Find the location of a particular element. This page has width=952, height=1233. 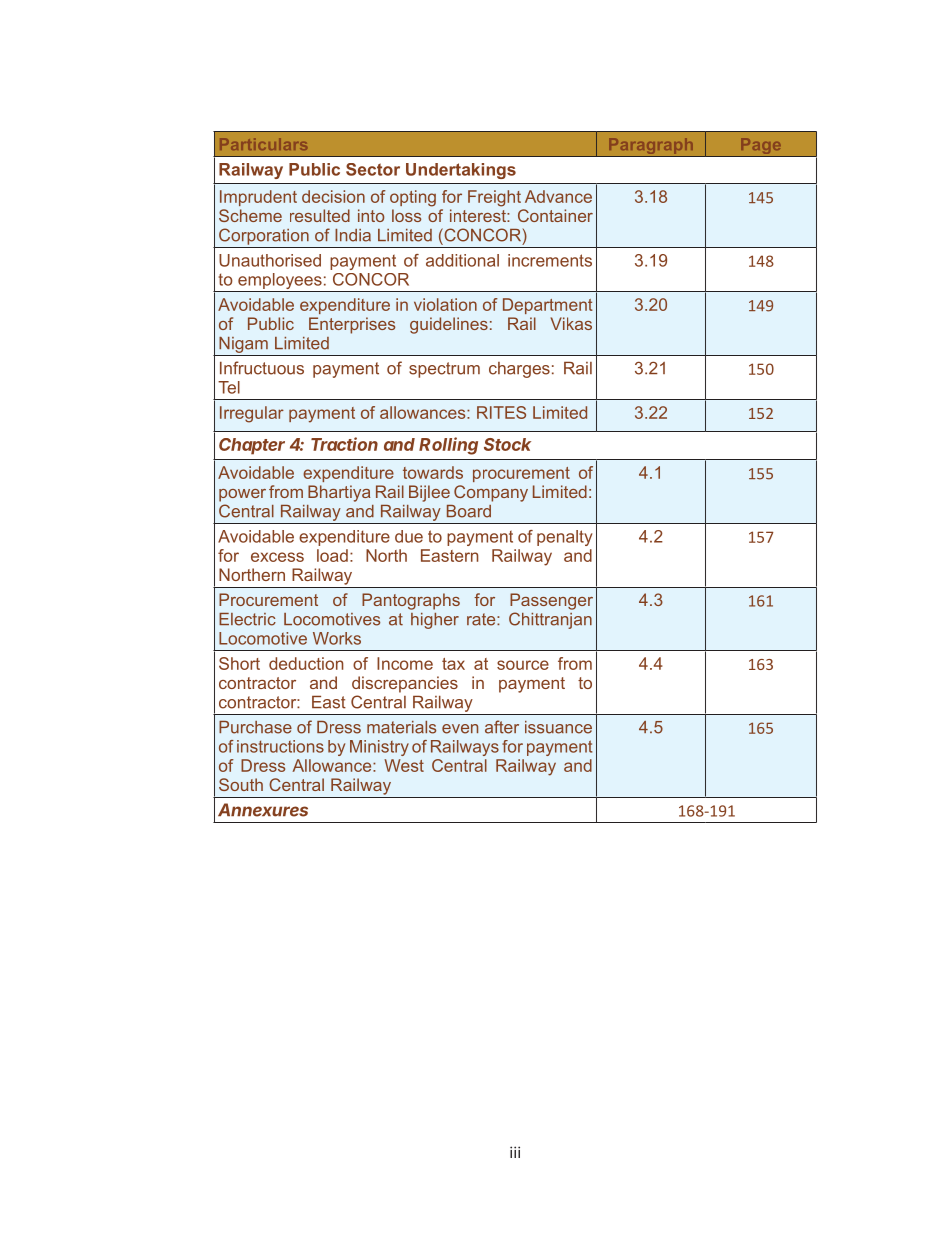

South is located at coordinates (241, 784).
